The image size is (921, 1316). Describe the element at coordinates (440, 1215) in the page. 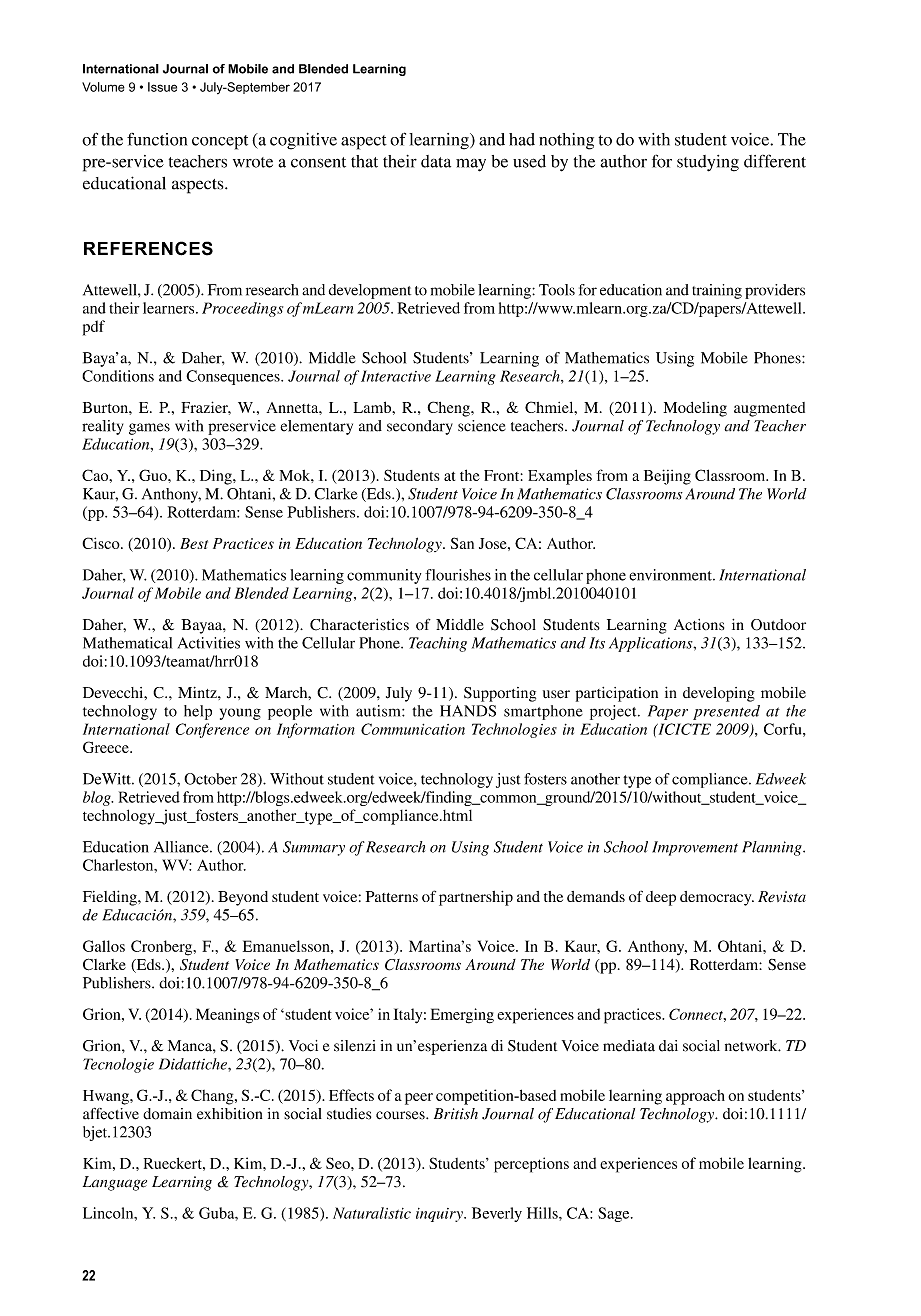

I see `inquiry` at that location.
